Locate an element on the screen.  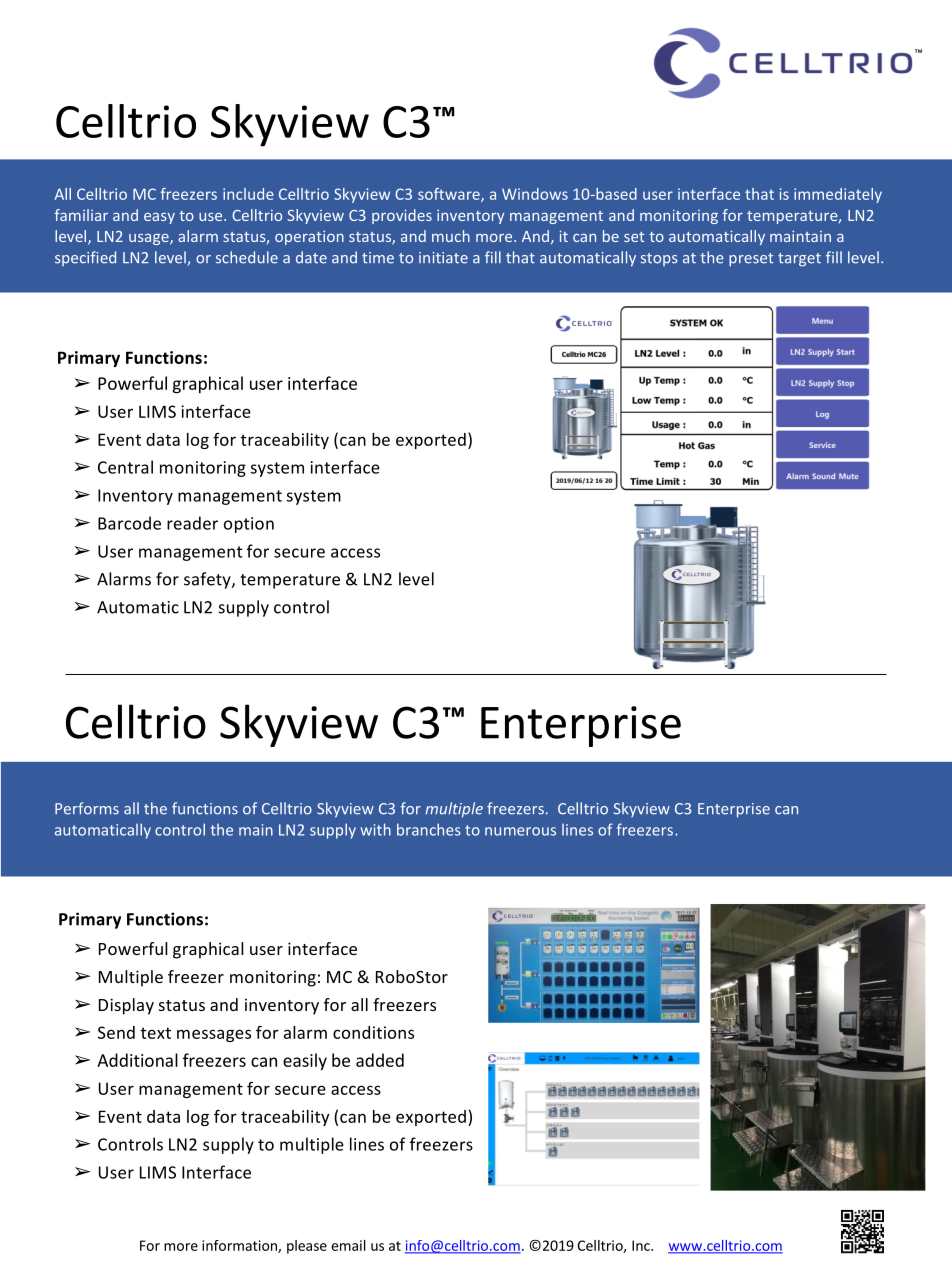
easy is located at coordinates (159, 218).
